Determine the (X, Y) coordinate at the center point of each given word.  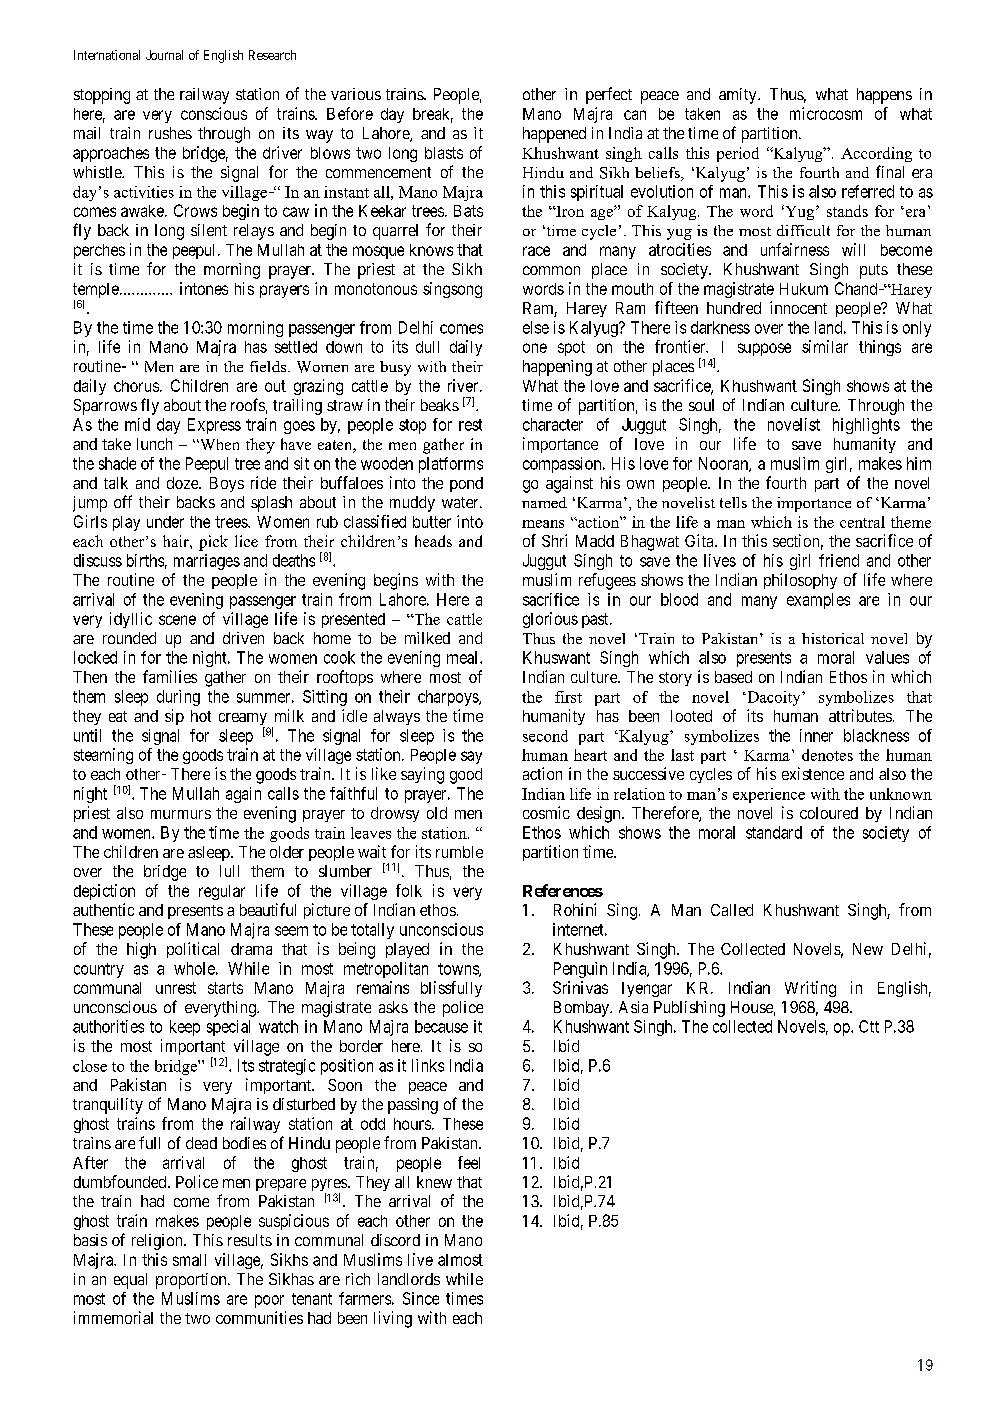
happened (554, 135)
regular (222, 892)
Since (421, 1298)
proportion (192, 1281)
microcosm (826, 113)
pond (466, 484)
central (862, 522)
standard (774, 832)
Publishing (689, 1009)
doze (183, 483)
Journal (164, 55)
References (563, 890)
